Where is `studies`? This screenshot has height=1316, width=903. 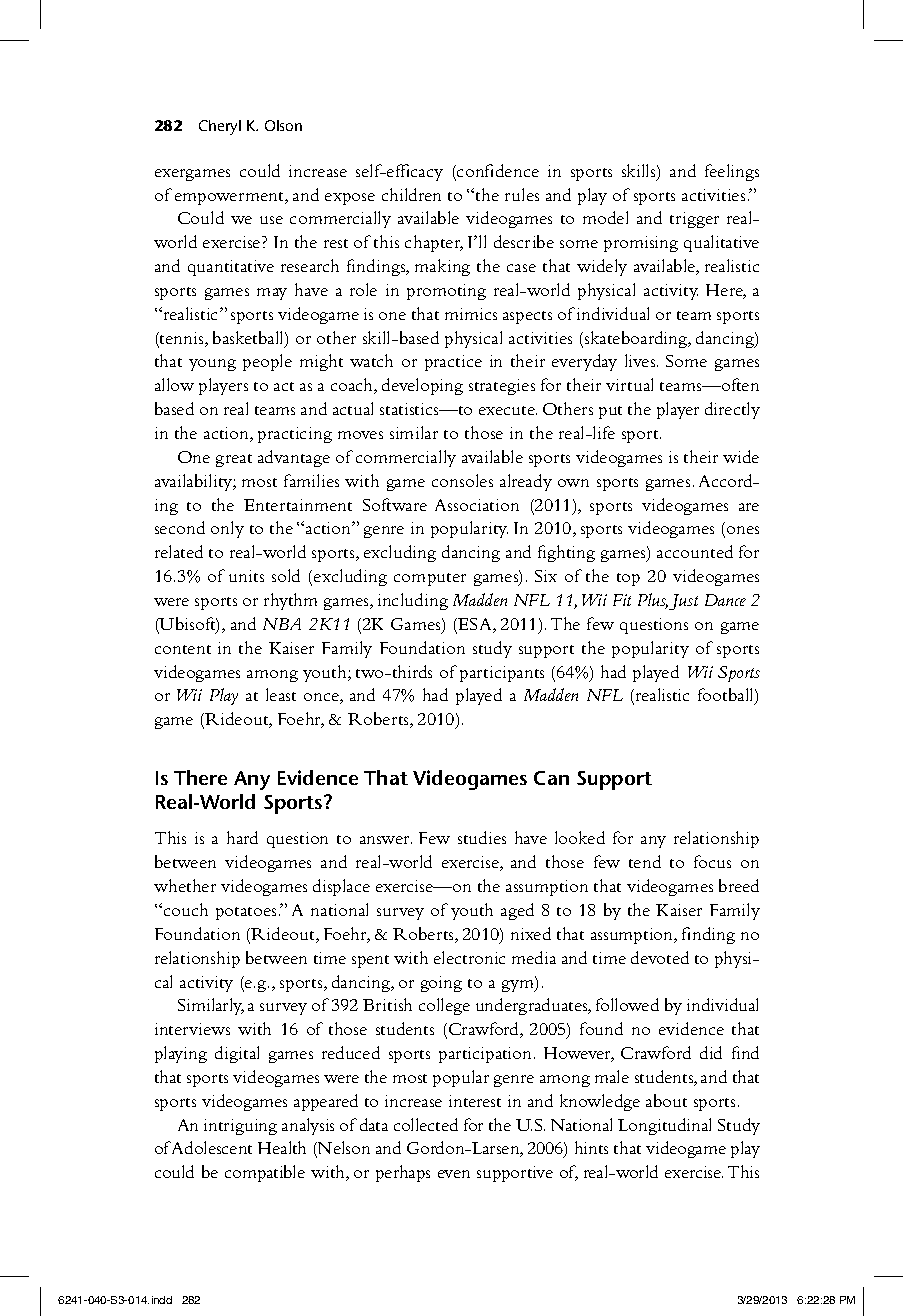
studies is located at coordinates (482, 837).
